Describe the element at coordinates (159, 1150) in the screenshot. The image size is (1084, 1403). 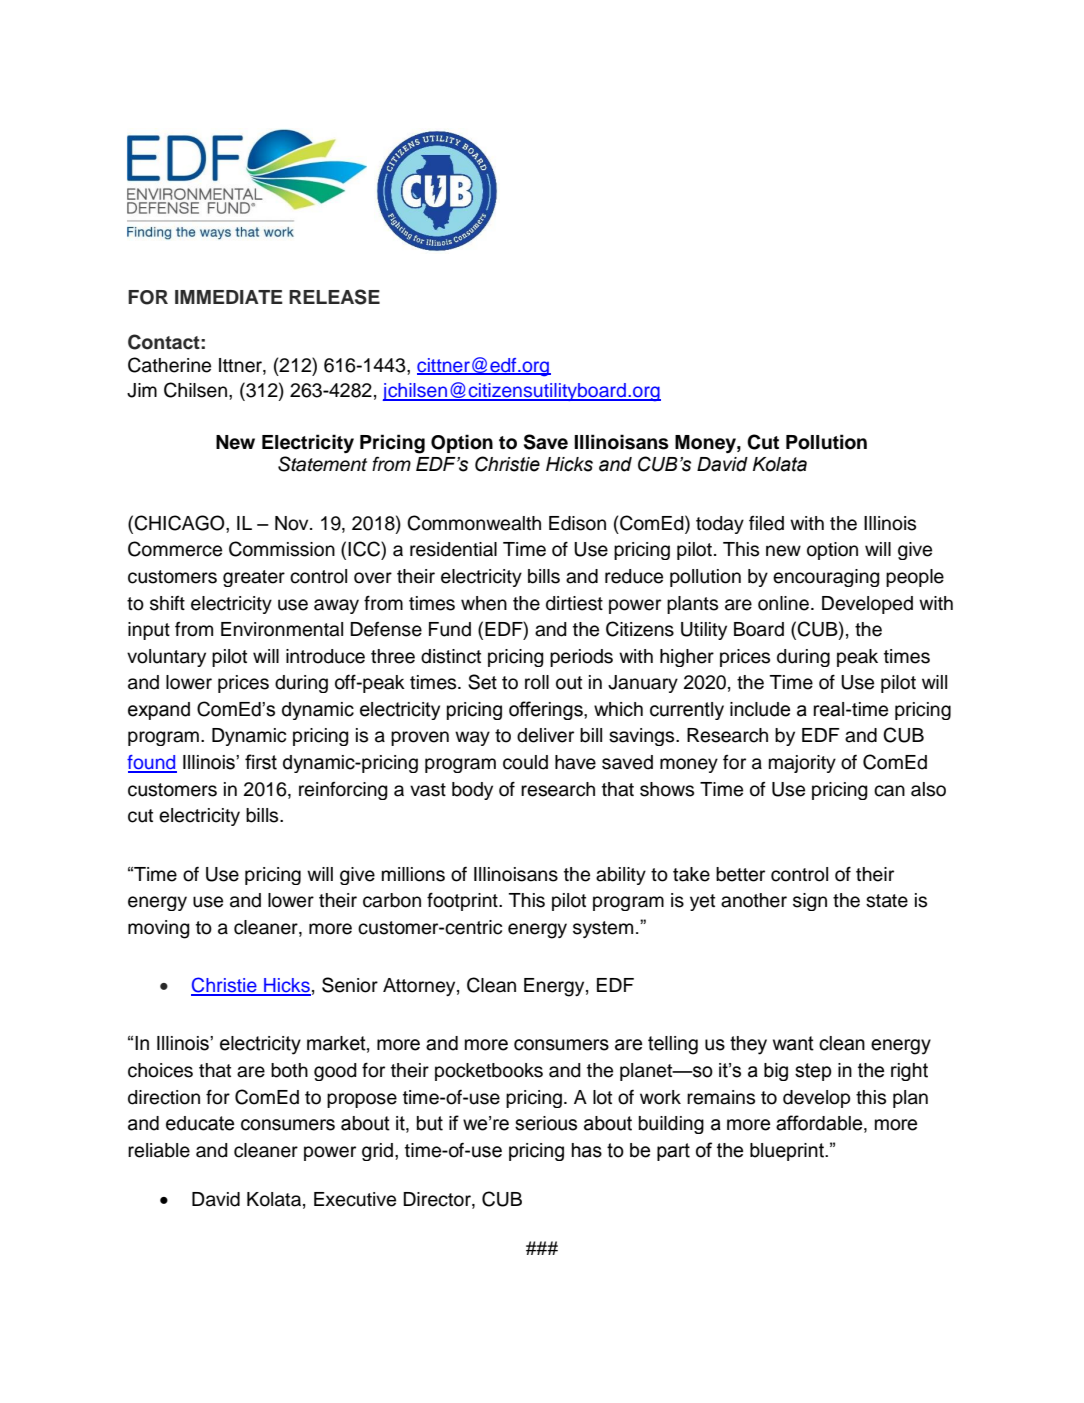
I see `reliable` at that location.
